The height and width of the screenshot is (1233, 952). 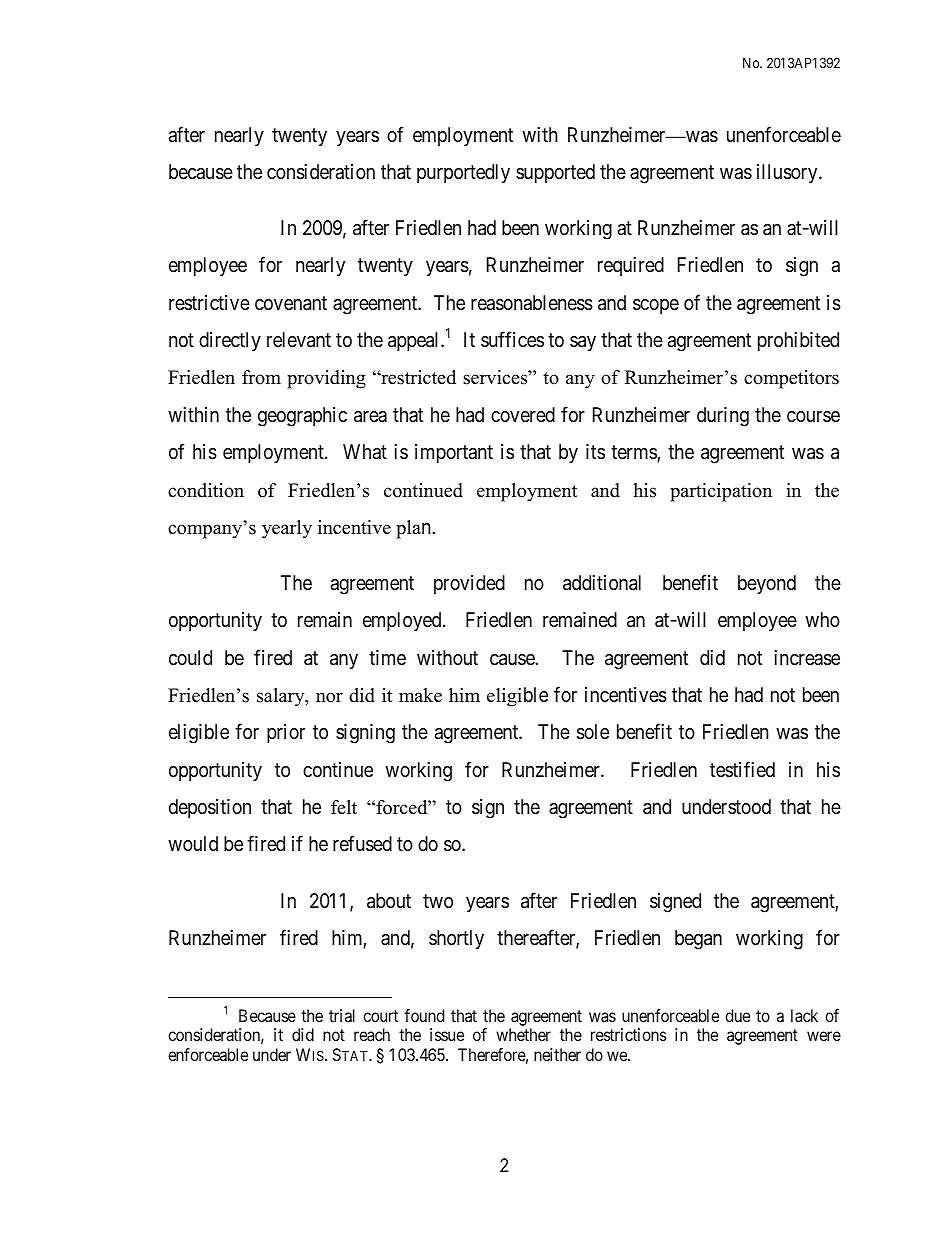 What do you see at coordinates (463, 173) in the screenshot?
I see `purportedly` at bounding box center [463, 173].
